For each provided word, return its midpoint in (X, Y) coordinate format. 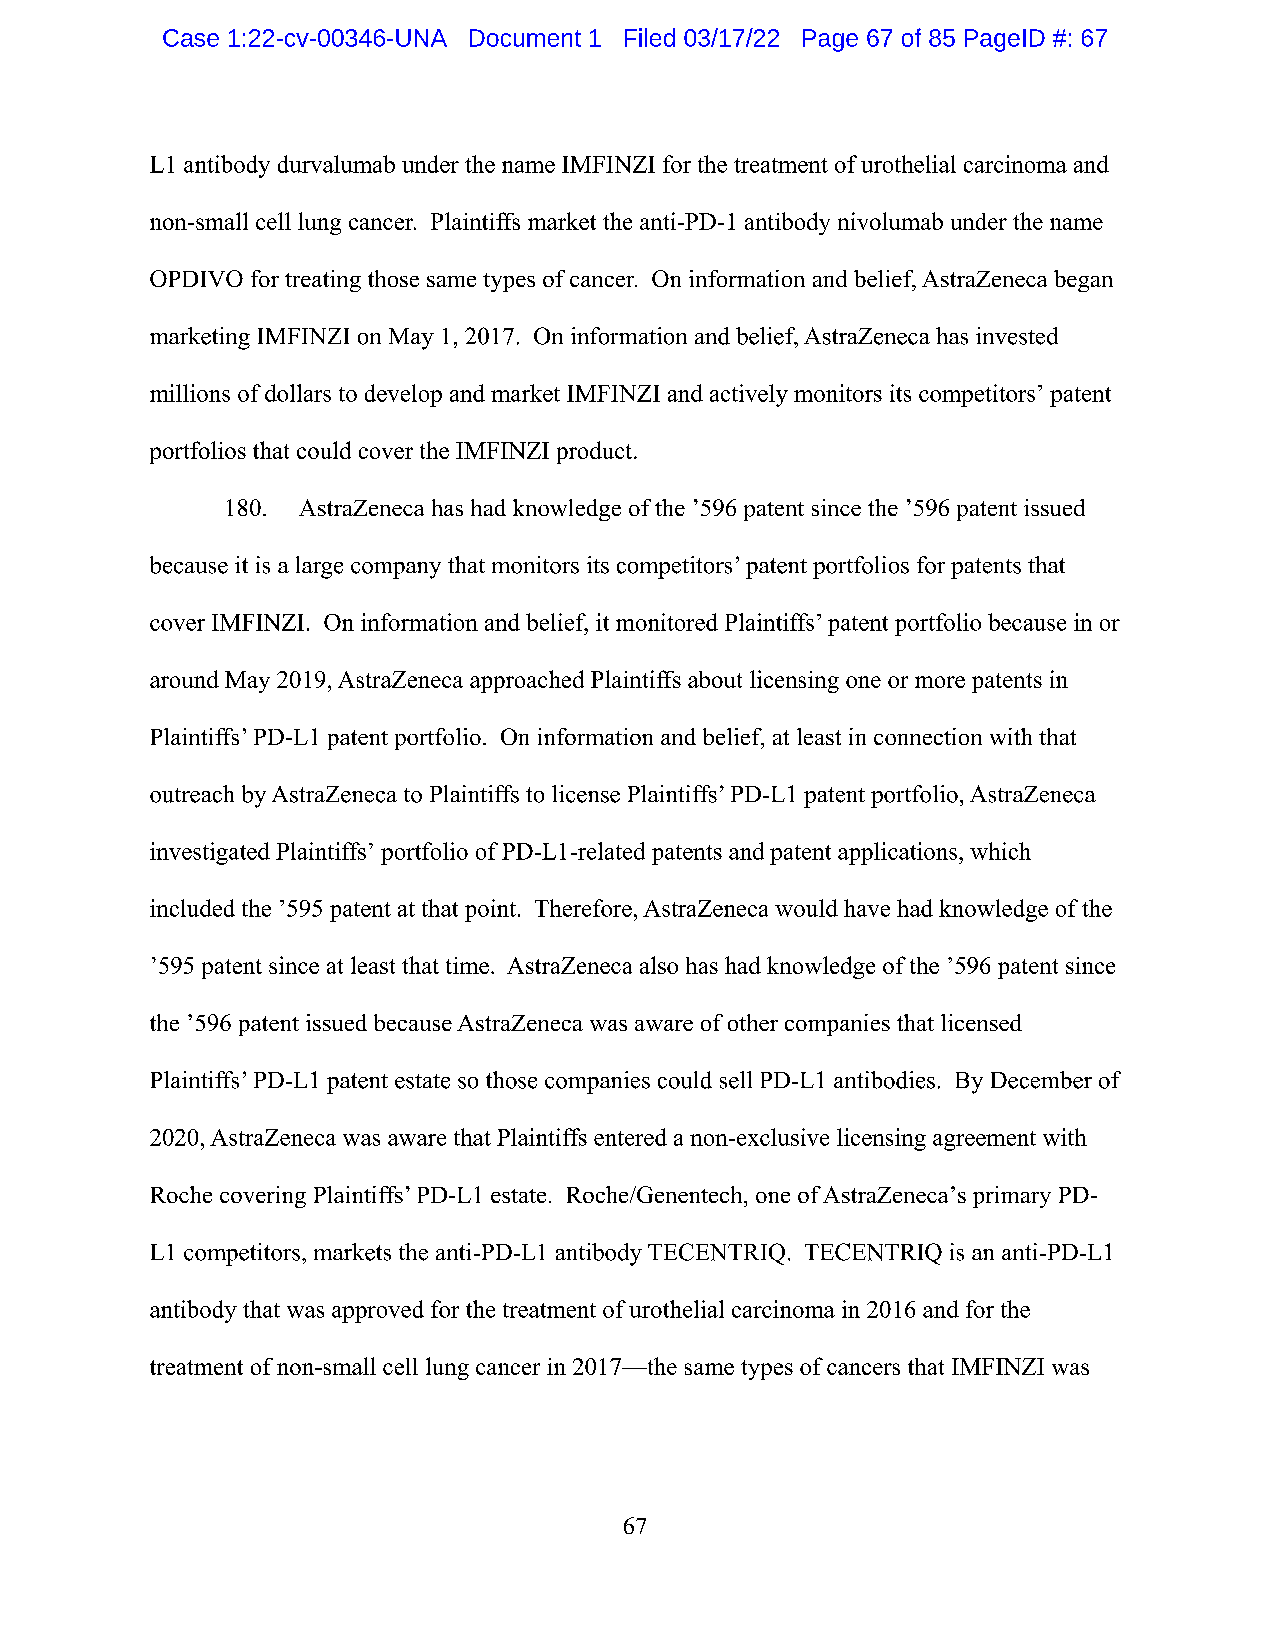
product (596, 452)
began (1083, 281)
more (940, 682)
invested (1017, 336)
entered (630, 1137)
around (184, 679)
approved (378, 1311)
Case (191, 38)
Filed (650, 37)
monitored (667, 622)
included (192, 908)
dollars (298, 393)
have (867, 908)
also (659, 965)
